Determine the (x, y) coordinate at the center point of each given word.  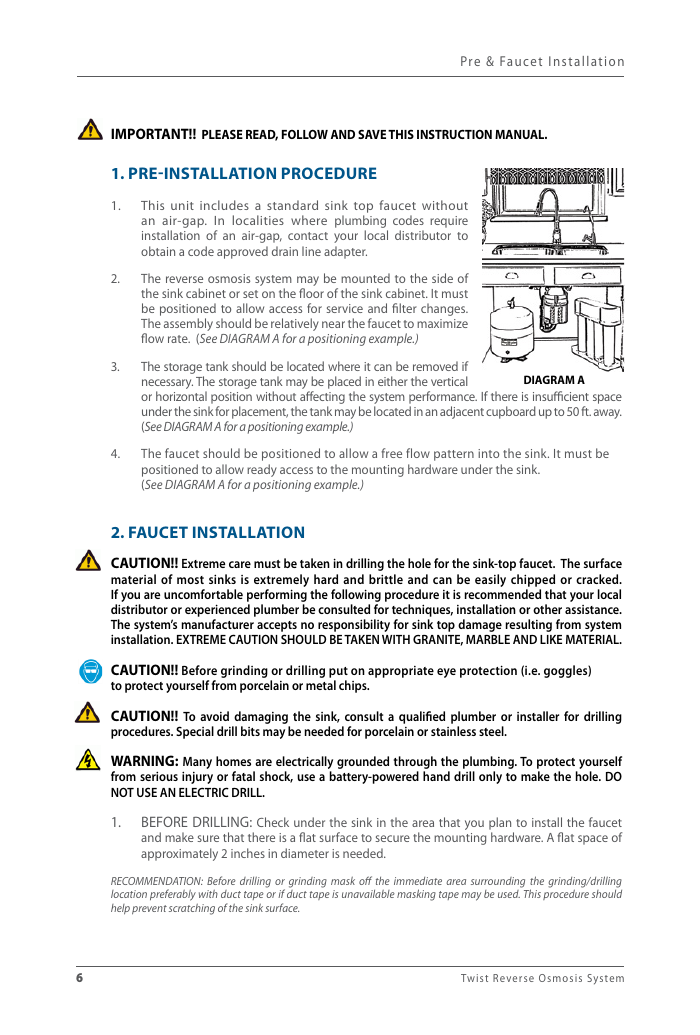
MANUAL (521, 134)
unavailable (368, 894)
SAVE (372, 134)
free (391, 453)
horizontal (181, 396)
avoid (214, 716)
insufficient (561, 396)
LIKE (551, 639)
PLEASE (222, 134)
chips (354, 686)
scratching (192, 909)
